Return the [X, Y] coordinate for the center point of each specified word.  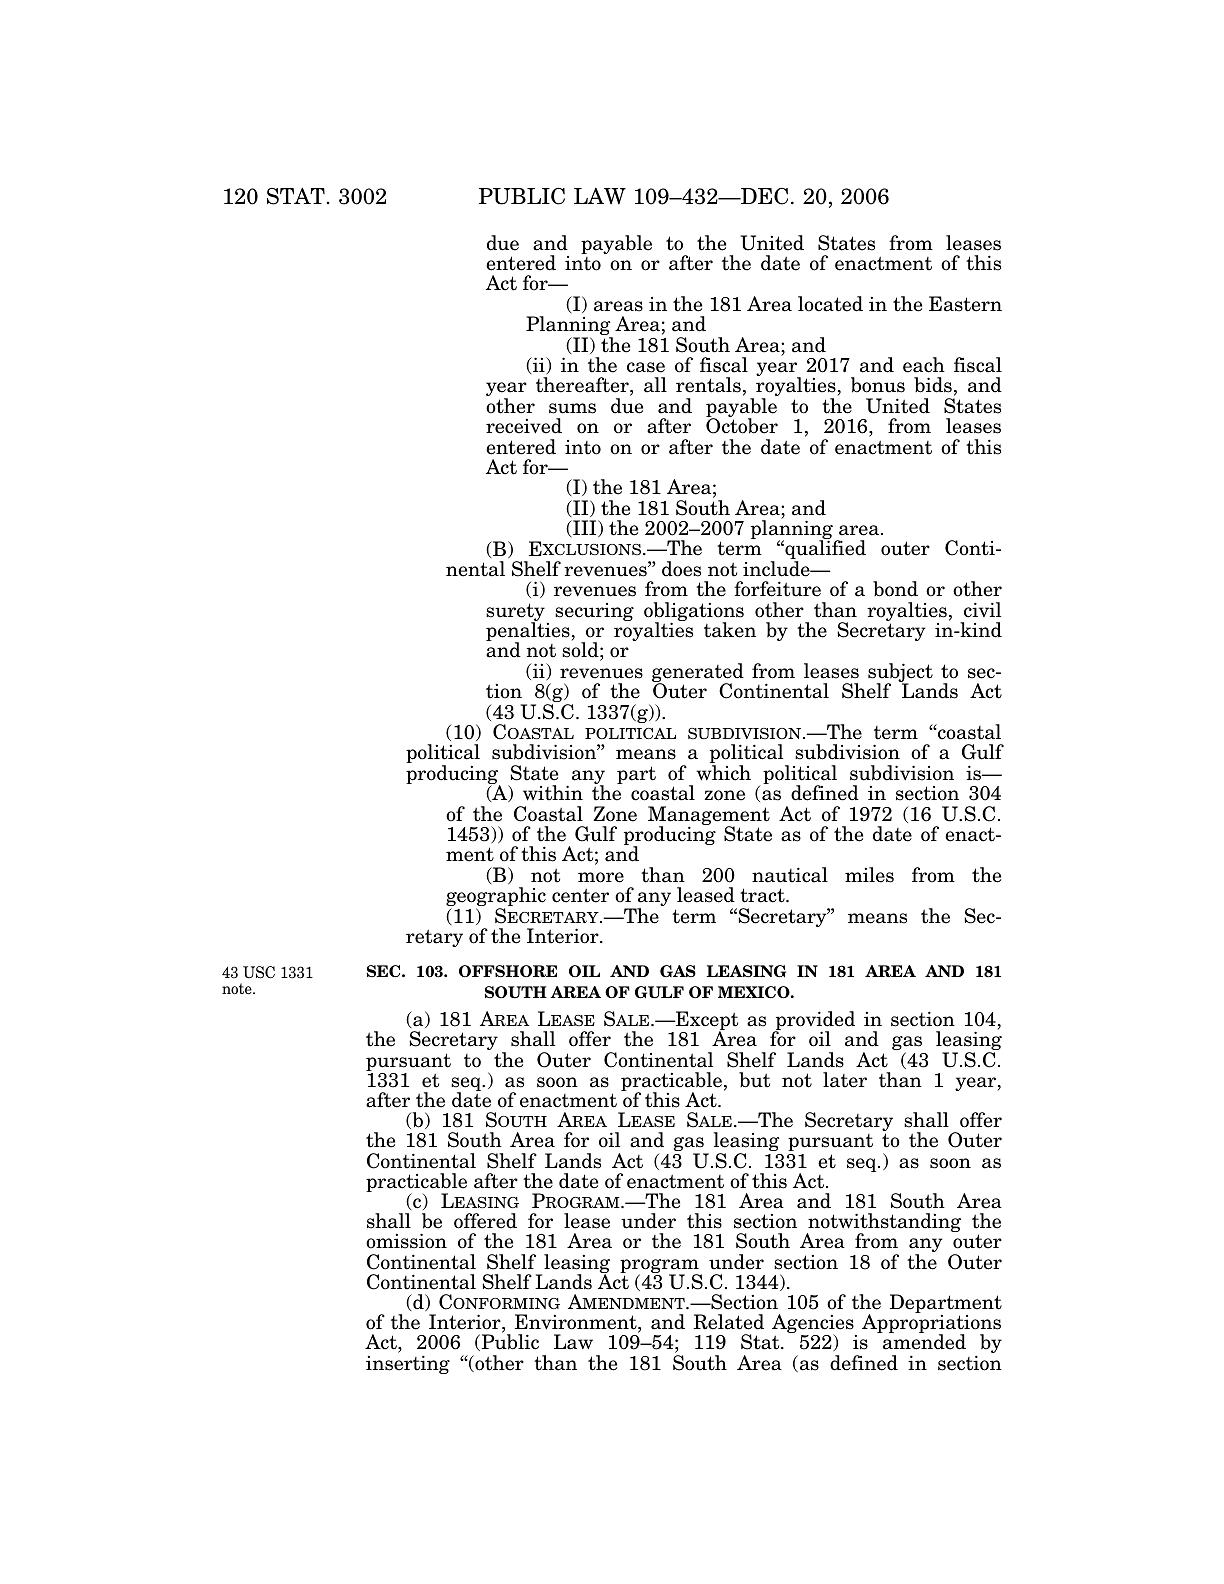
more [601, 877]
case [646, 367]
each [924, 365]
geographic [496, 898]
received [524, 426]
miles [869, 875]
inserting [408, 1364]
